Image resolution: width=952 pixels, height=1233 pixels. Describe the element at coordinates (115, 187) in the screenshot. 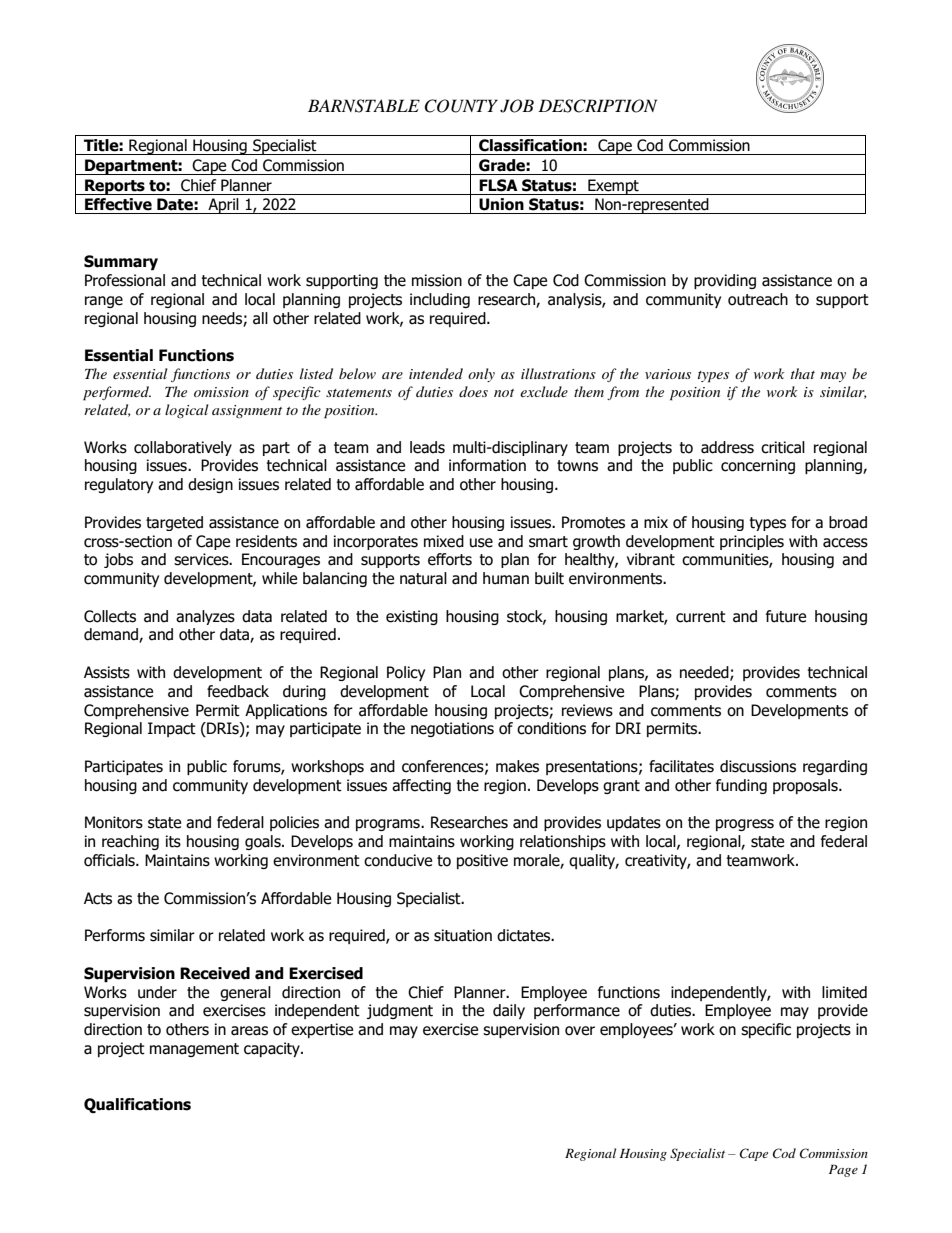

I see `Reports` at that location.
